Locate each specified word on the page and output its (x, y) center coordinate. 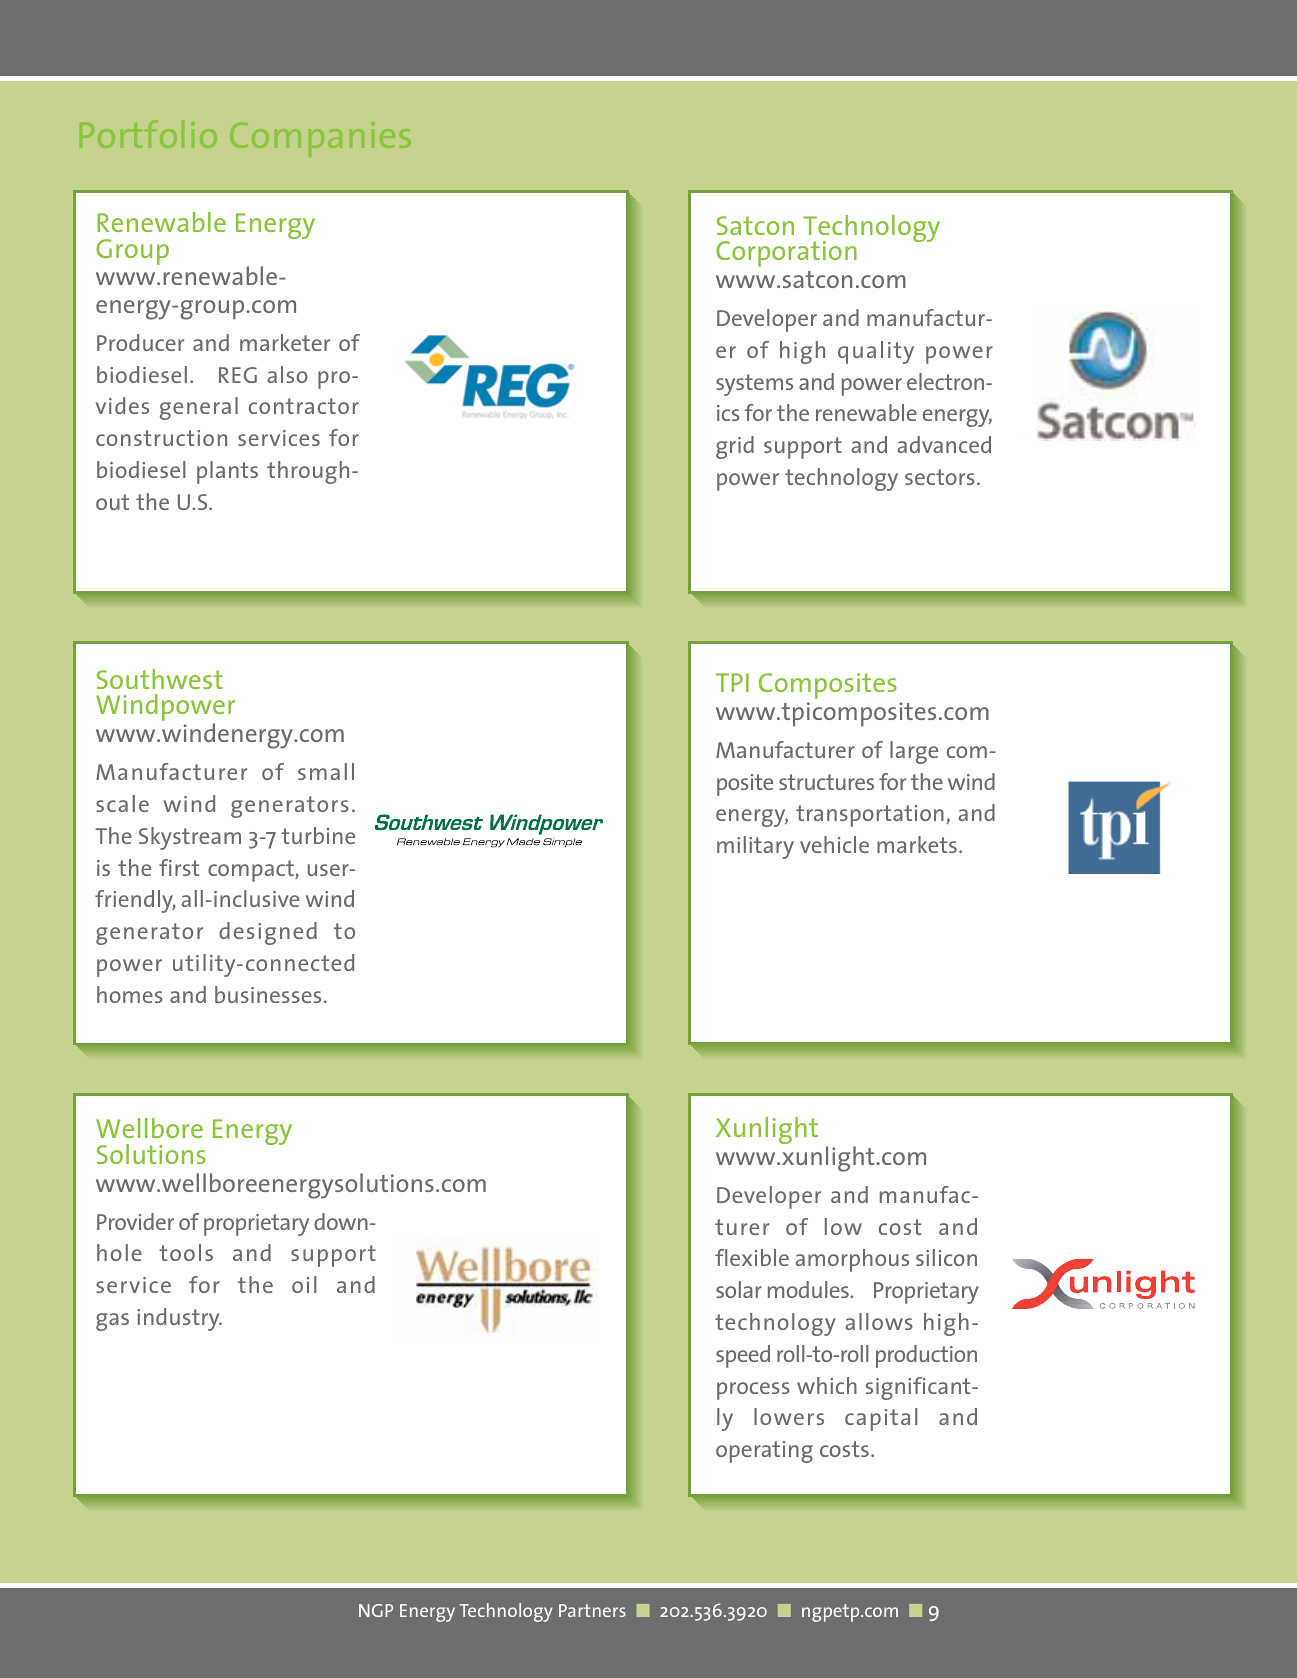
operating (764, 1452)
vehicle (834, 844)
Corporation (786, 254)
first (179, 867)
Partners (592, 1610)
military (755, 847)
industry (179, 1319)
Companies (320, 139)
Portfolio (148, 134)
